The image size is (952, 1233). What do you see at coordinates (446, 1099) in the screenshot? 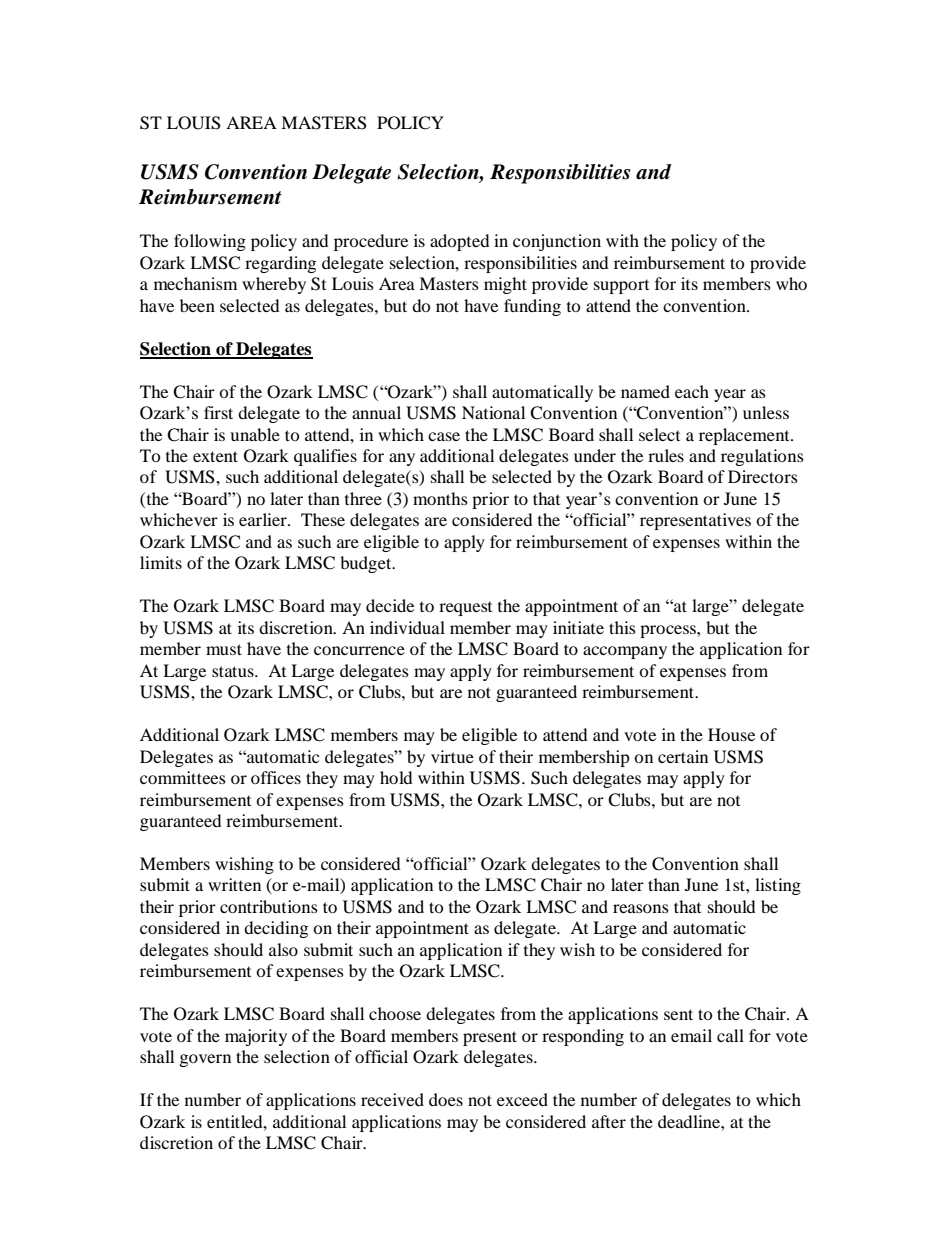
I see `does` at bounding box center [446, 1099].
